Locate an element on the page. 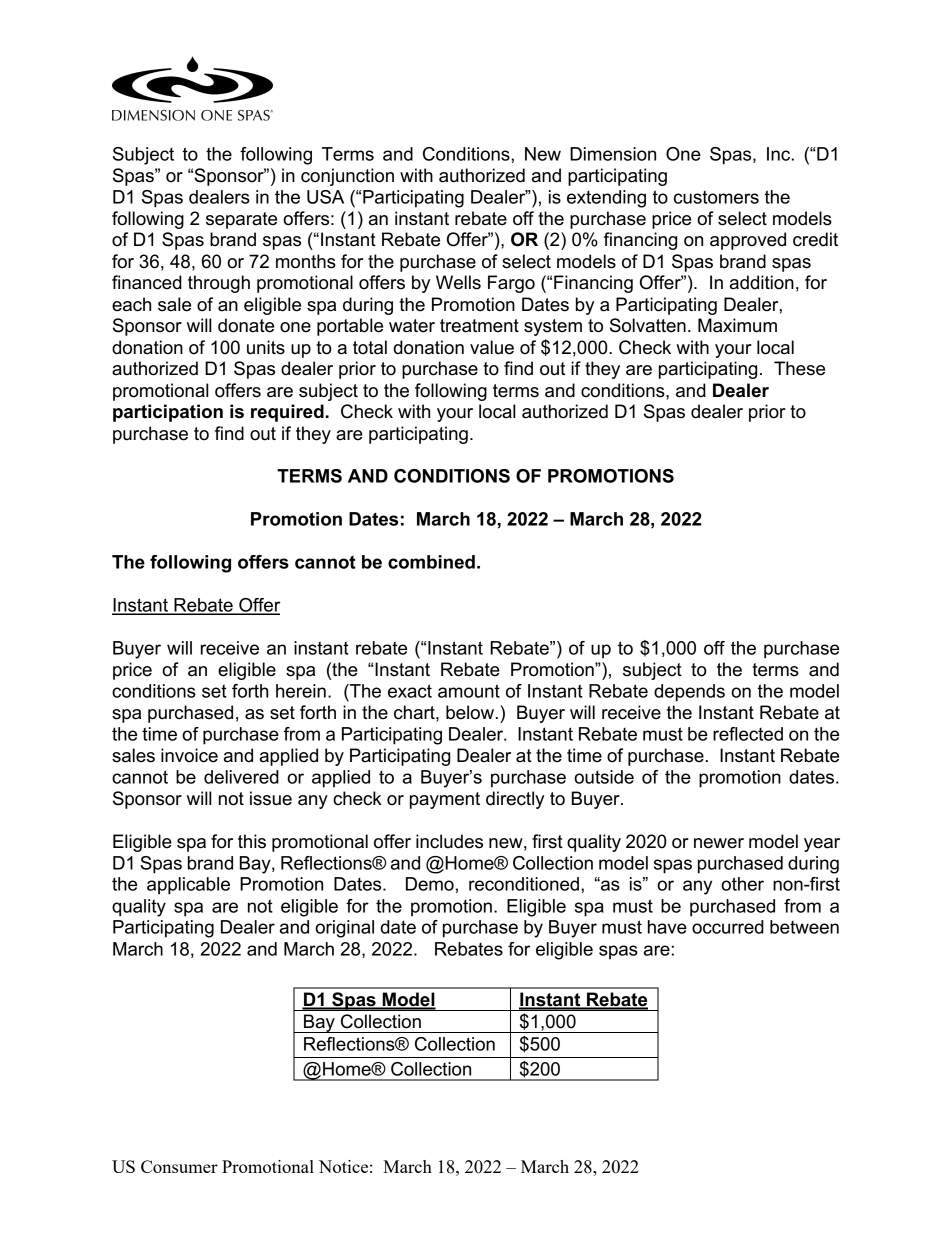  other is located at coordinates (742, 884).
